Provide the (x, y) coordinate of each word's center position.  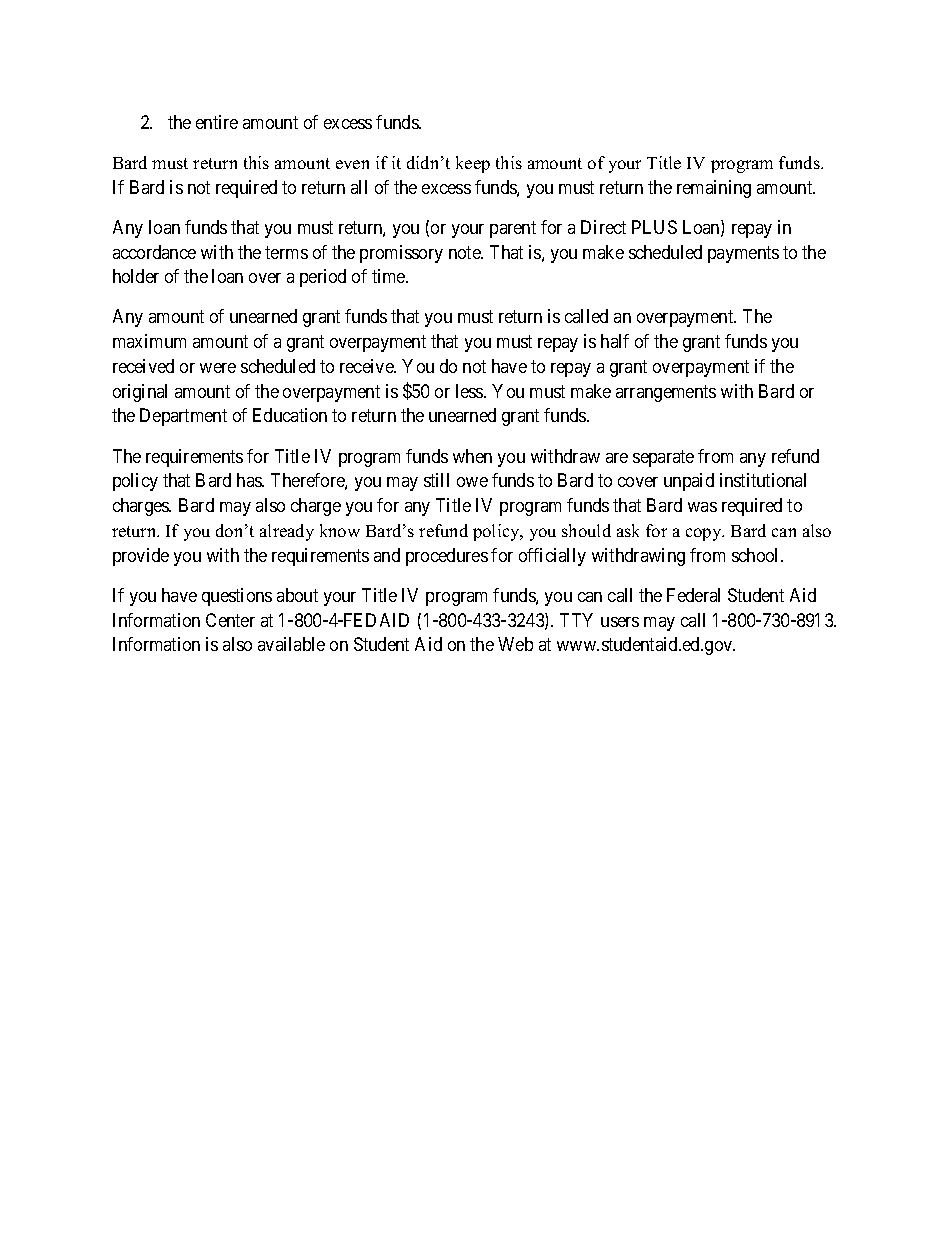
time (389, 276)
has (250, 480)
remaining (714, 189)
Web (515, 644)
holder (136, 276)
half (615, 341)
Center (230, 620)
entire (217, 122)
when (472, 456)
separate (663, 458)
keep (473, 164)
